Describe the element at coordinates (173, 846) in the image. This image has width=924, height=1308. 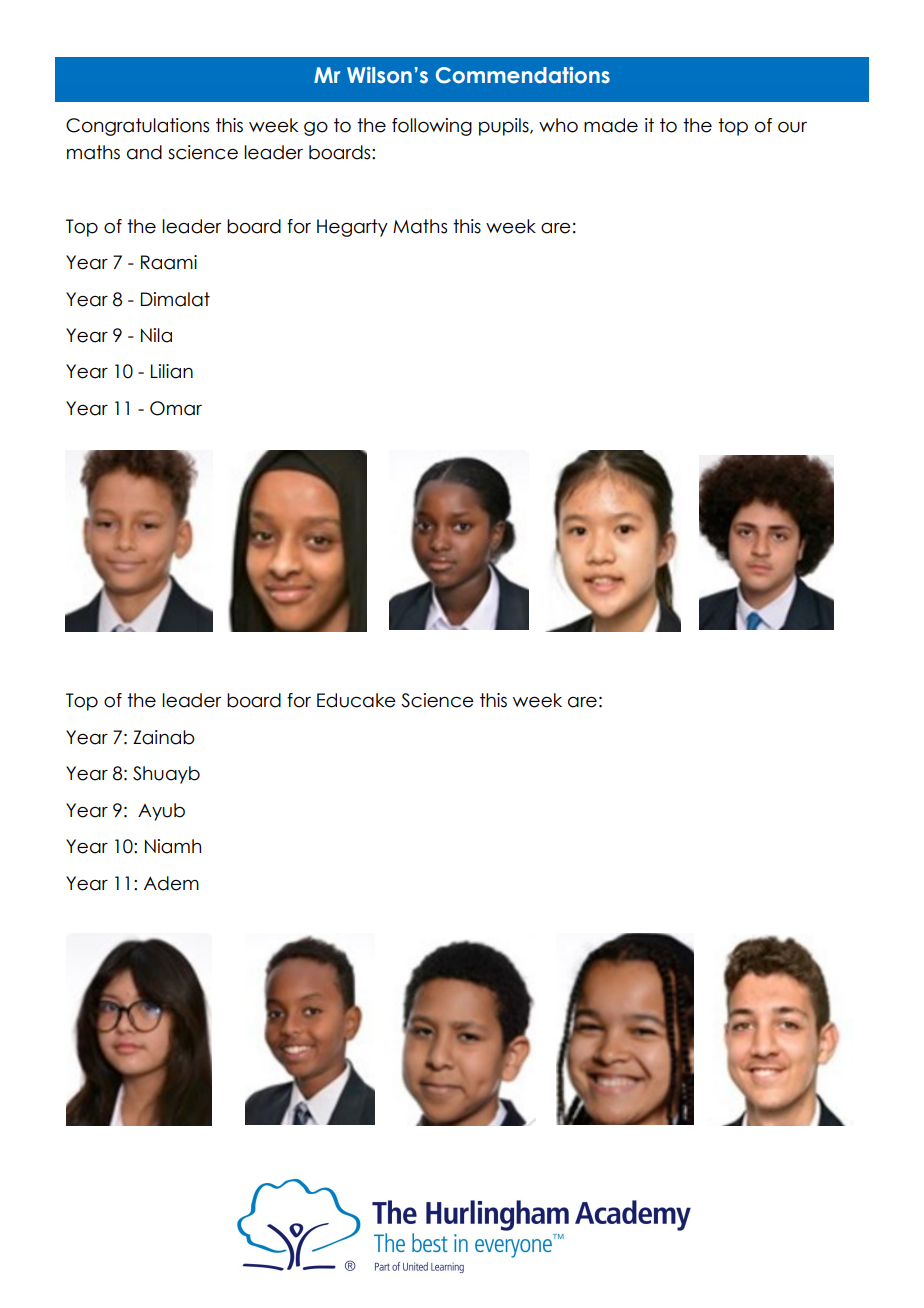
I see `Niamh` at that location.
